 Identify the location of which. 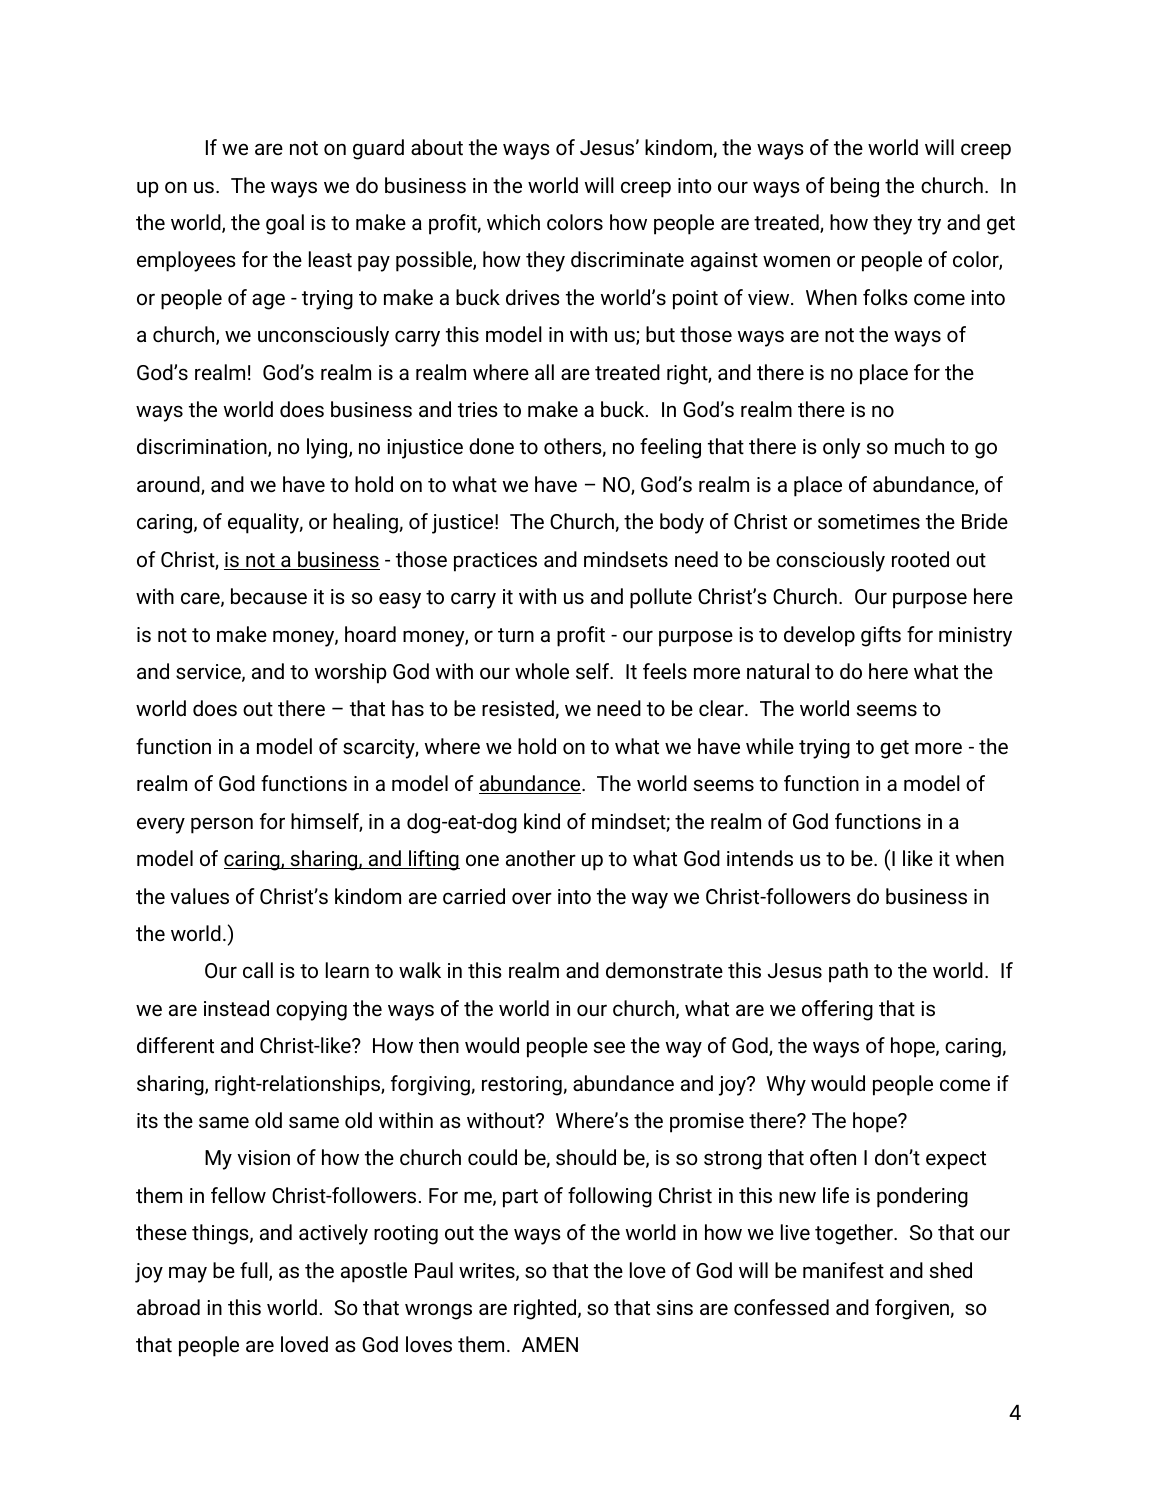
(513, 222).
